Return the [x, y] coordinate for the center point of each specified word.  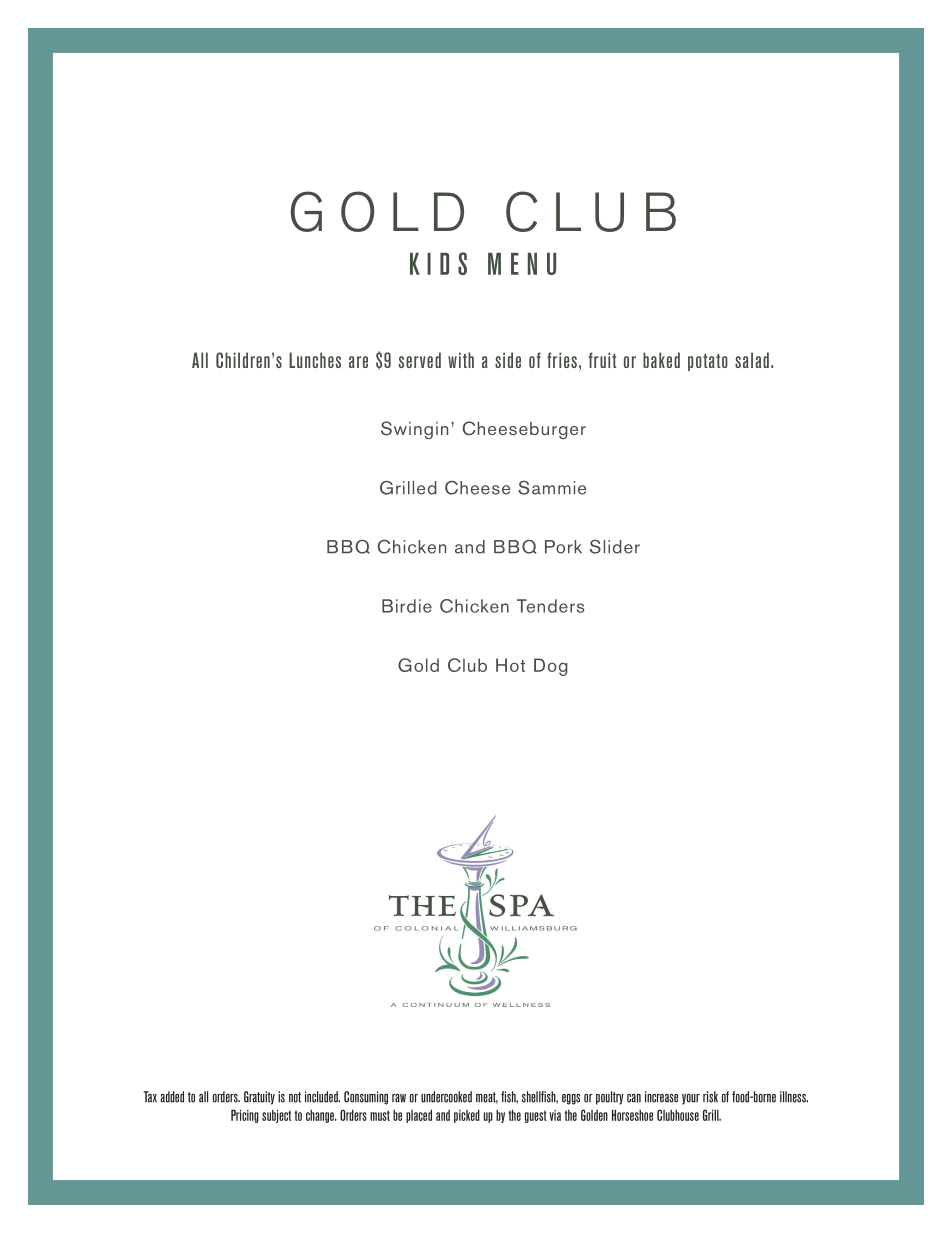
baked [661, 360]
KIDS [438, 263]
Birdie [407, 606]
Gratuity [259, 1098]
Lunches [315, 360]
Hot [510, 665]
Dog [551, 667]
